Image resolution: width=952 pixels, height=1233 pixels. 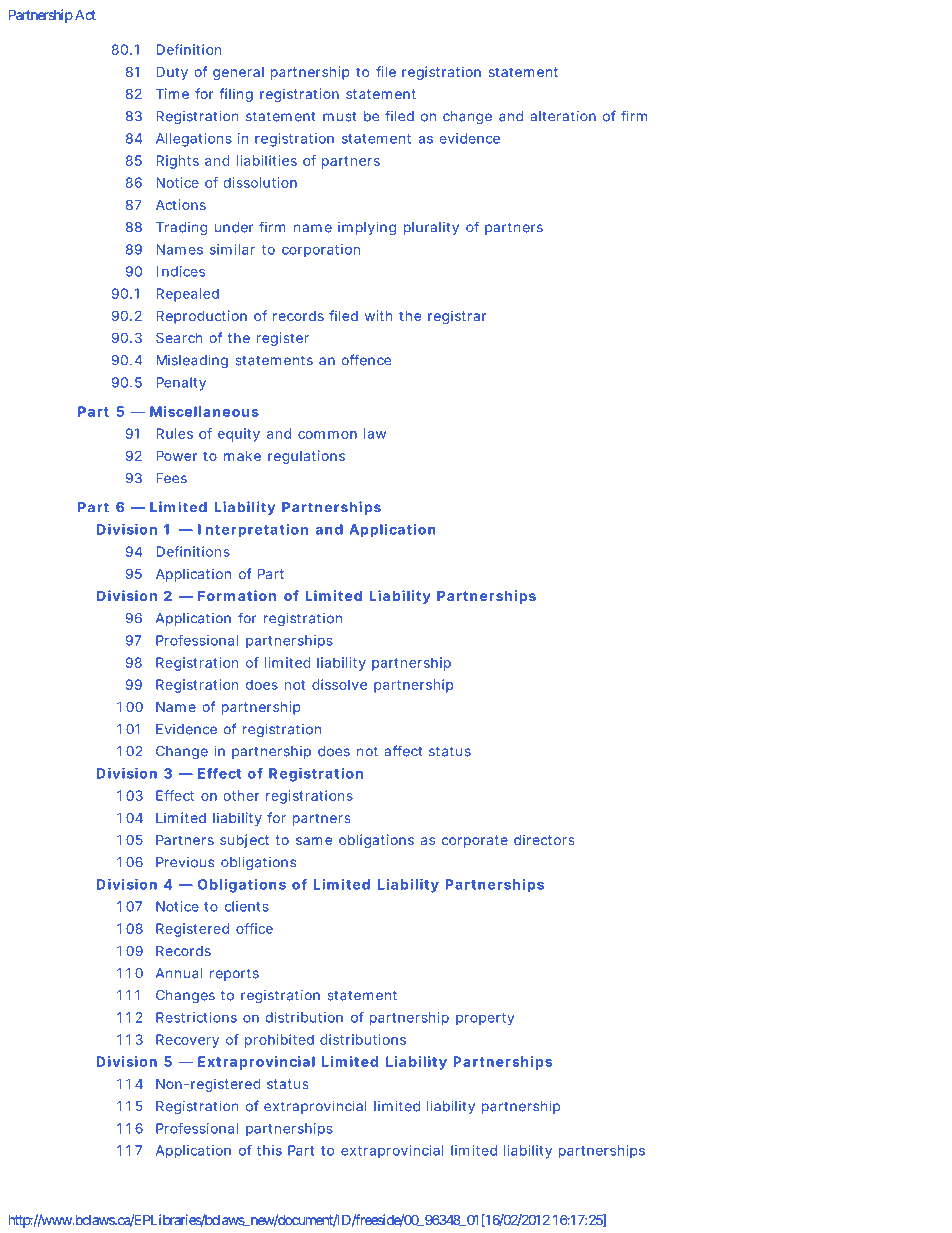 I want to click on offence, so click(x=366, y=360).
